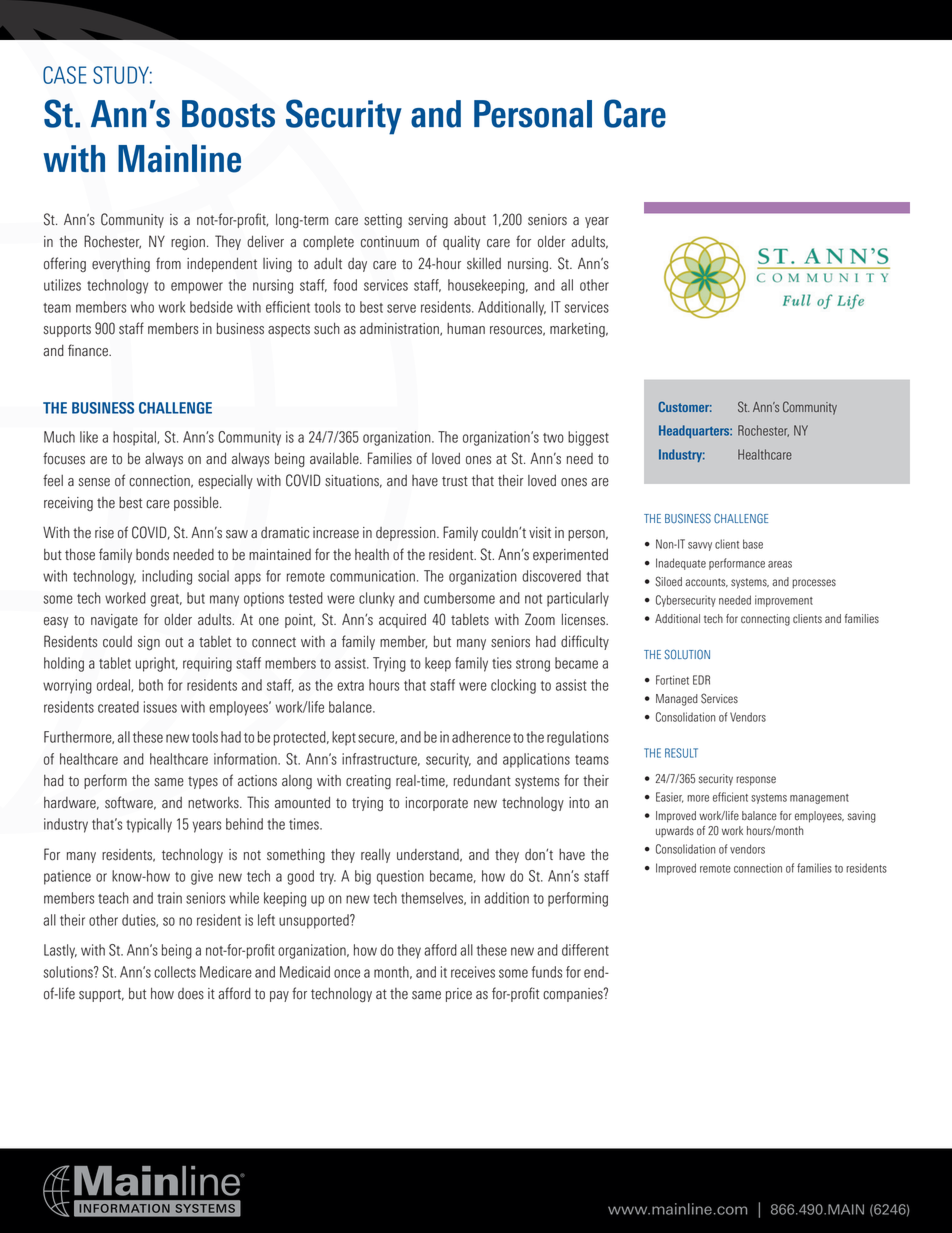  What do you see at coordinates (152, 555) in the image?
I see `bonds` at bounding box center [152, 555].
